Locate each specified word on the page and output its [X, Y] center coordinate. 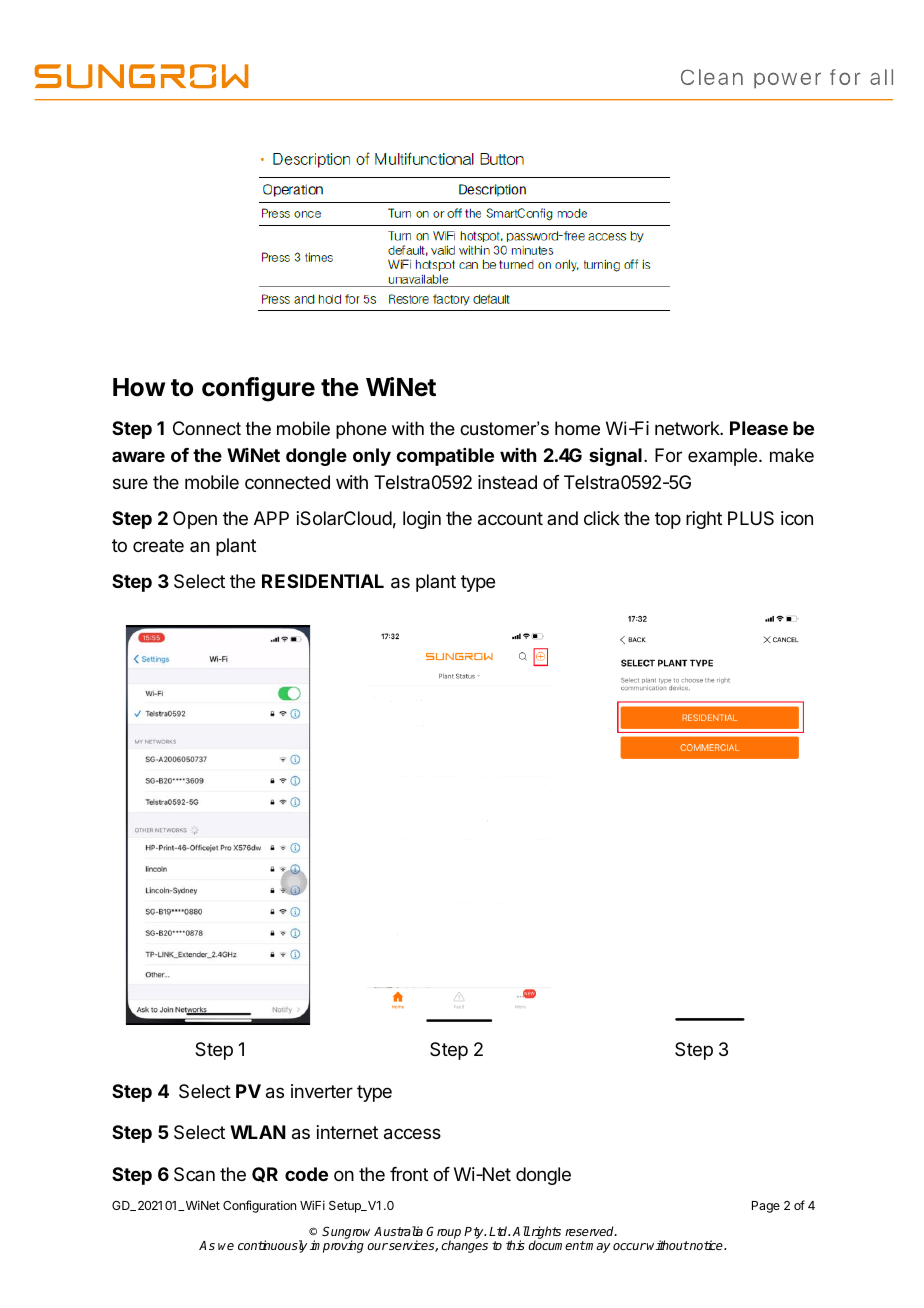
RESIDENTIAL [323, 581]
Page [766, 1207]
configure [258, 389]
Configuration [259, 1206]
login [422, 520]
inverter [322, 1091]
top [668, 520]
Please [759, 428]
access [412, 1134]
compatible [445, 457]
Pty [475, 1233]
